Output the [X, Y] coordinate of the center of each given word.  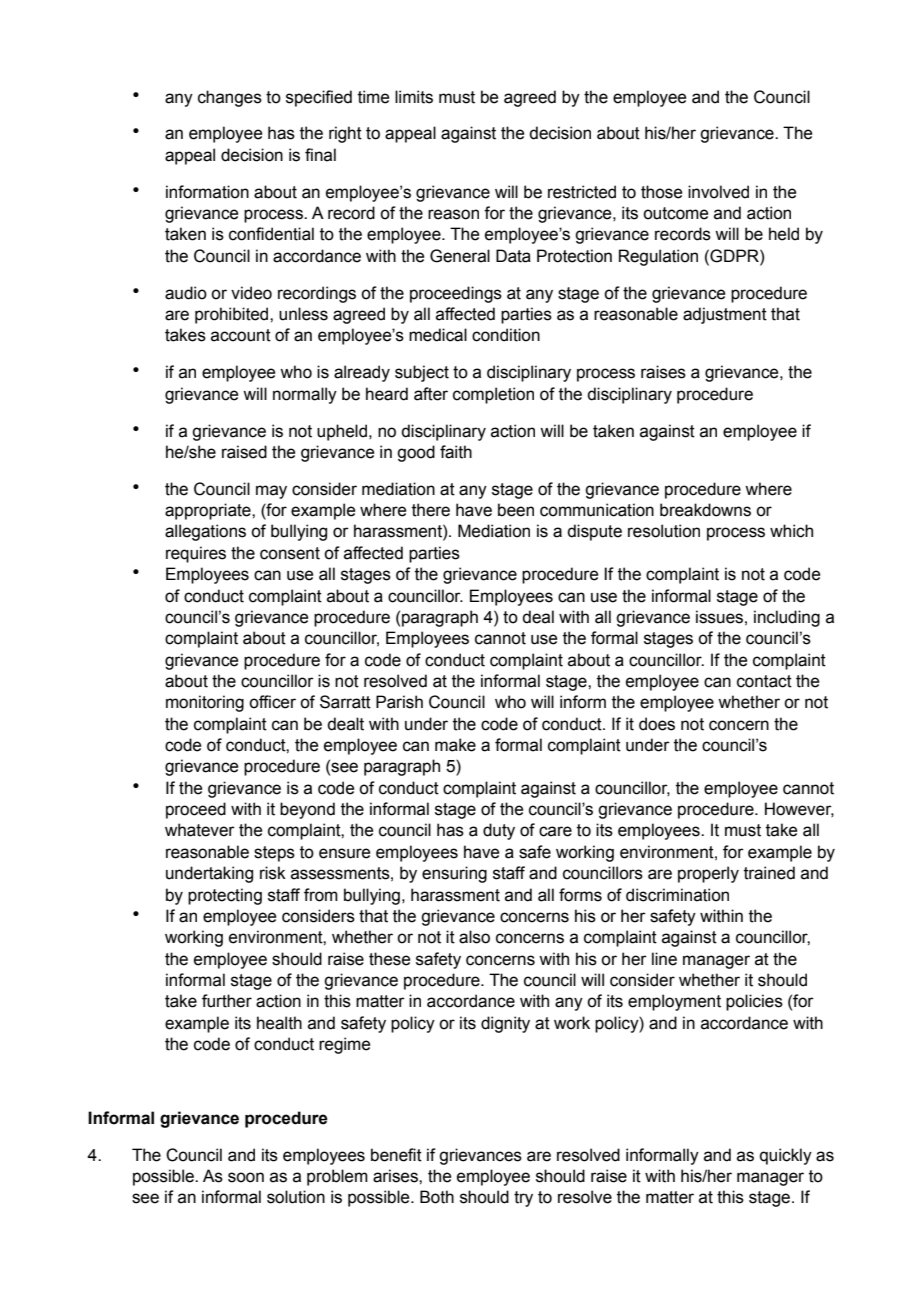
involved [718, 192]
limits [414, 97]
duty [499, 831]
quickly [786, 1156]
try [523, 1199]
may [271, 492]
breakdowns [705, 510]
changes [230, 98]
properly [708, 874]
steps [274, 854]
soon [246, 1177]
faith [456, 452]
